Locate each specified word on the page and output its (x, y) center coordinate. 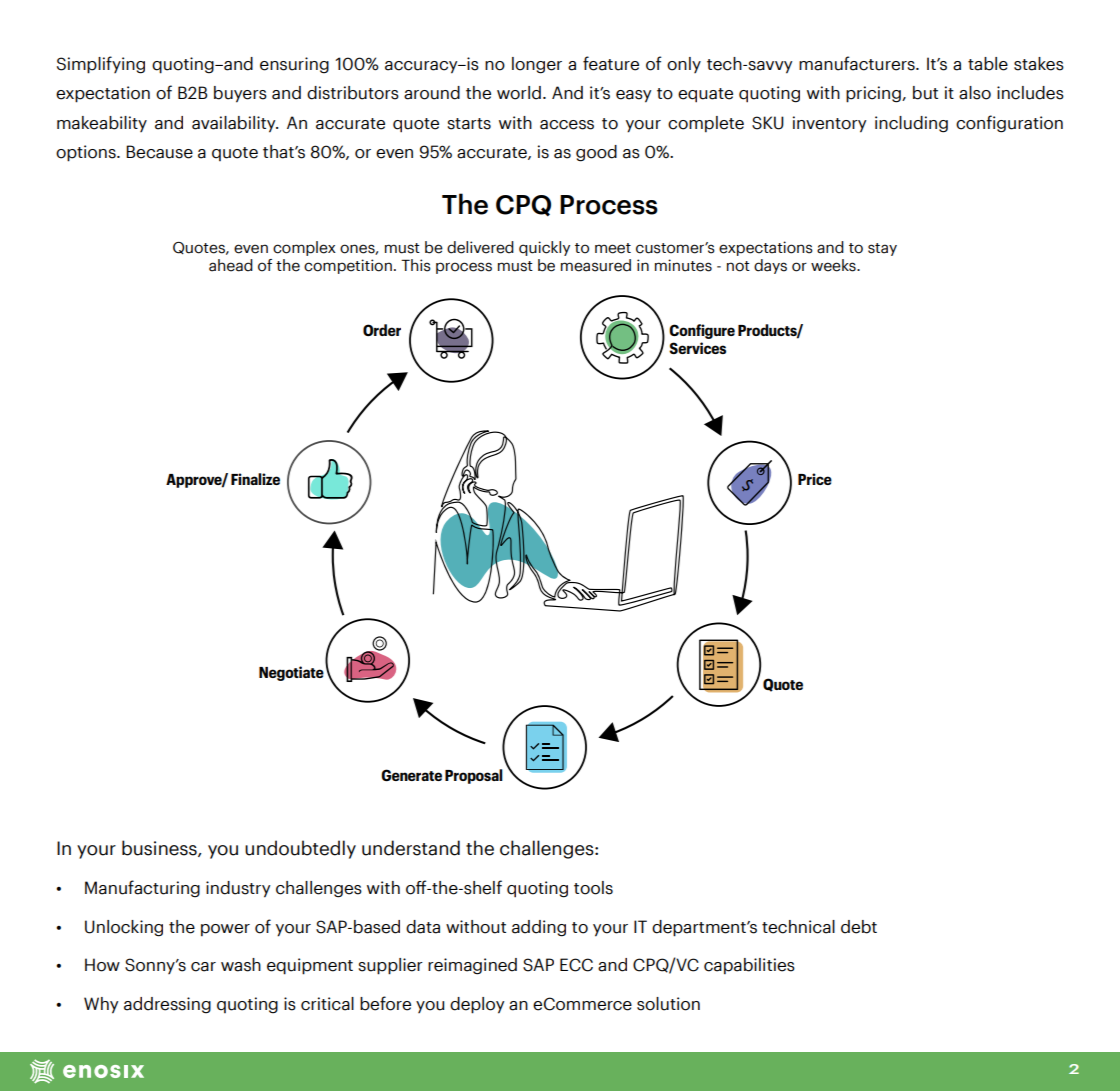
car (203, 967)
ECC (576, 965)
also (975, 93)
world (519, 93)
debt (859, 927)
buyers (240, 94)
